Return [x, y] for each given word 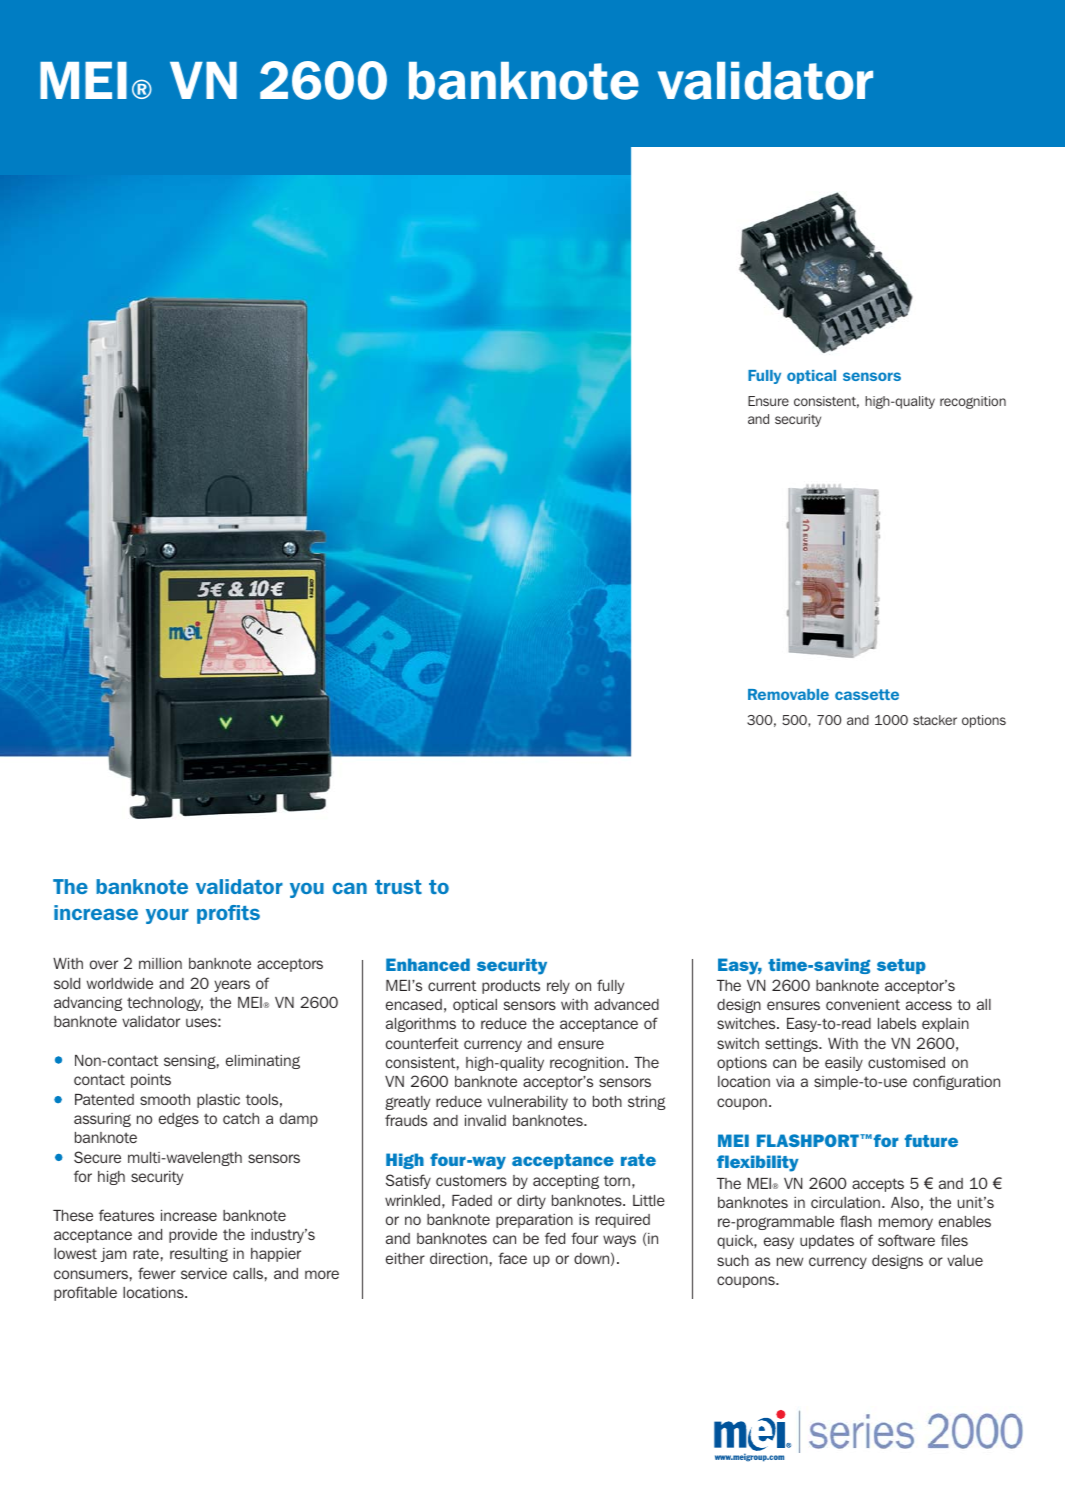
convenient [863, 1004]
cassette [867, 694]
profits [228, 914]
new [790, 1261]
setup [901, 966]
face [512, 1258]
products [511, 987]
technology [165, 1004]
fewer [157, 1273]
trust [398, 887]
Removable [788, 694]
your [167, 916]
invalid [485, 1120]
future [931, 1140]
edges [179, 1120]
